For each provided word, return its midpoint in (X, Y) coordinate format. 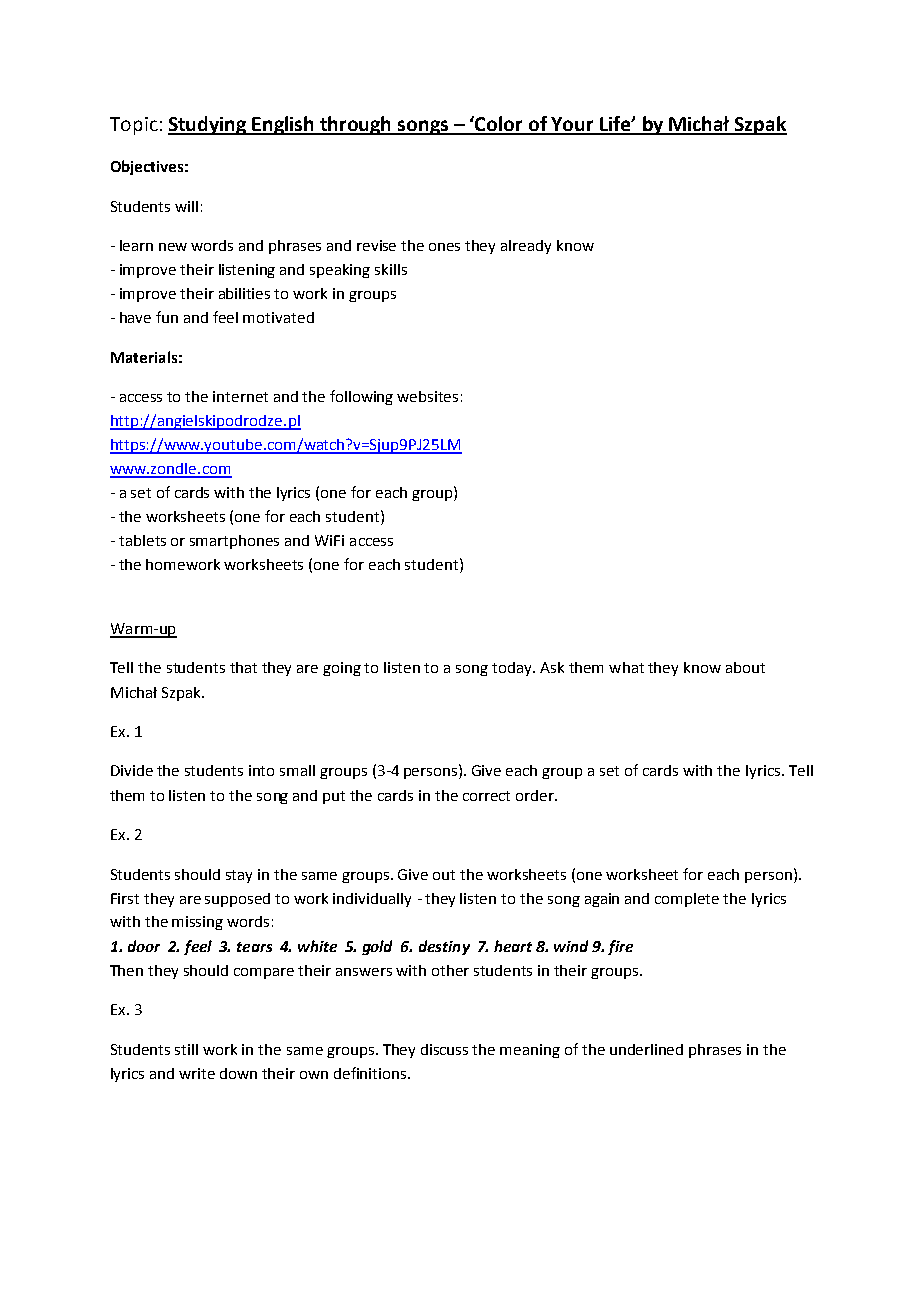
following (361, 397)
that (243, 667)
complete (687, 900)
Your (572, 125)
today (513, 669)
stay (239, 876)
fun (167, 317)
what (626, 667)
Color (499, 125)
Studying (208, 125)
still (186, 1049)
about (745, 667)
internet (240, 396)
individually (372, 900)
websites (427, 396)
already (526, 247)
